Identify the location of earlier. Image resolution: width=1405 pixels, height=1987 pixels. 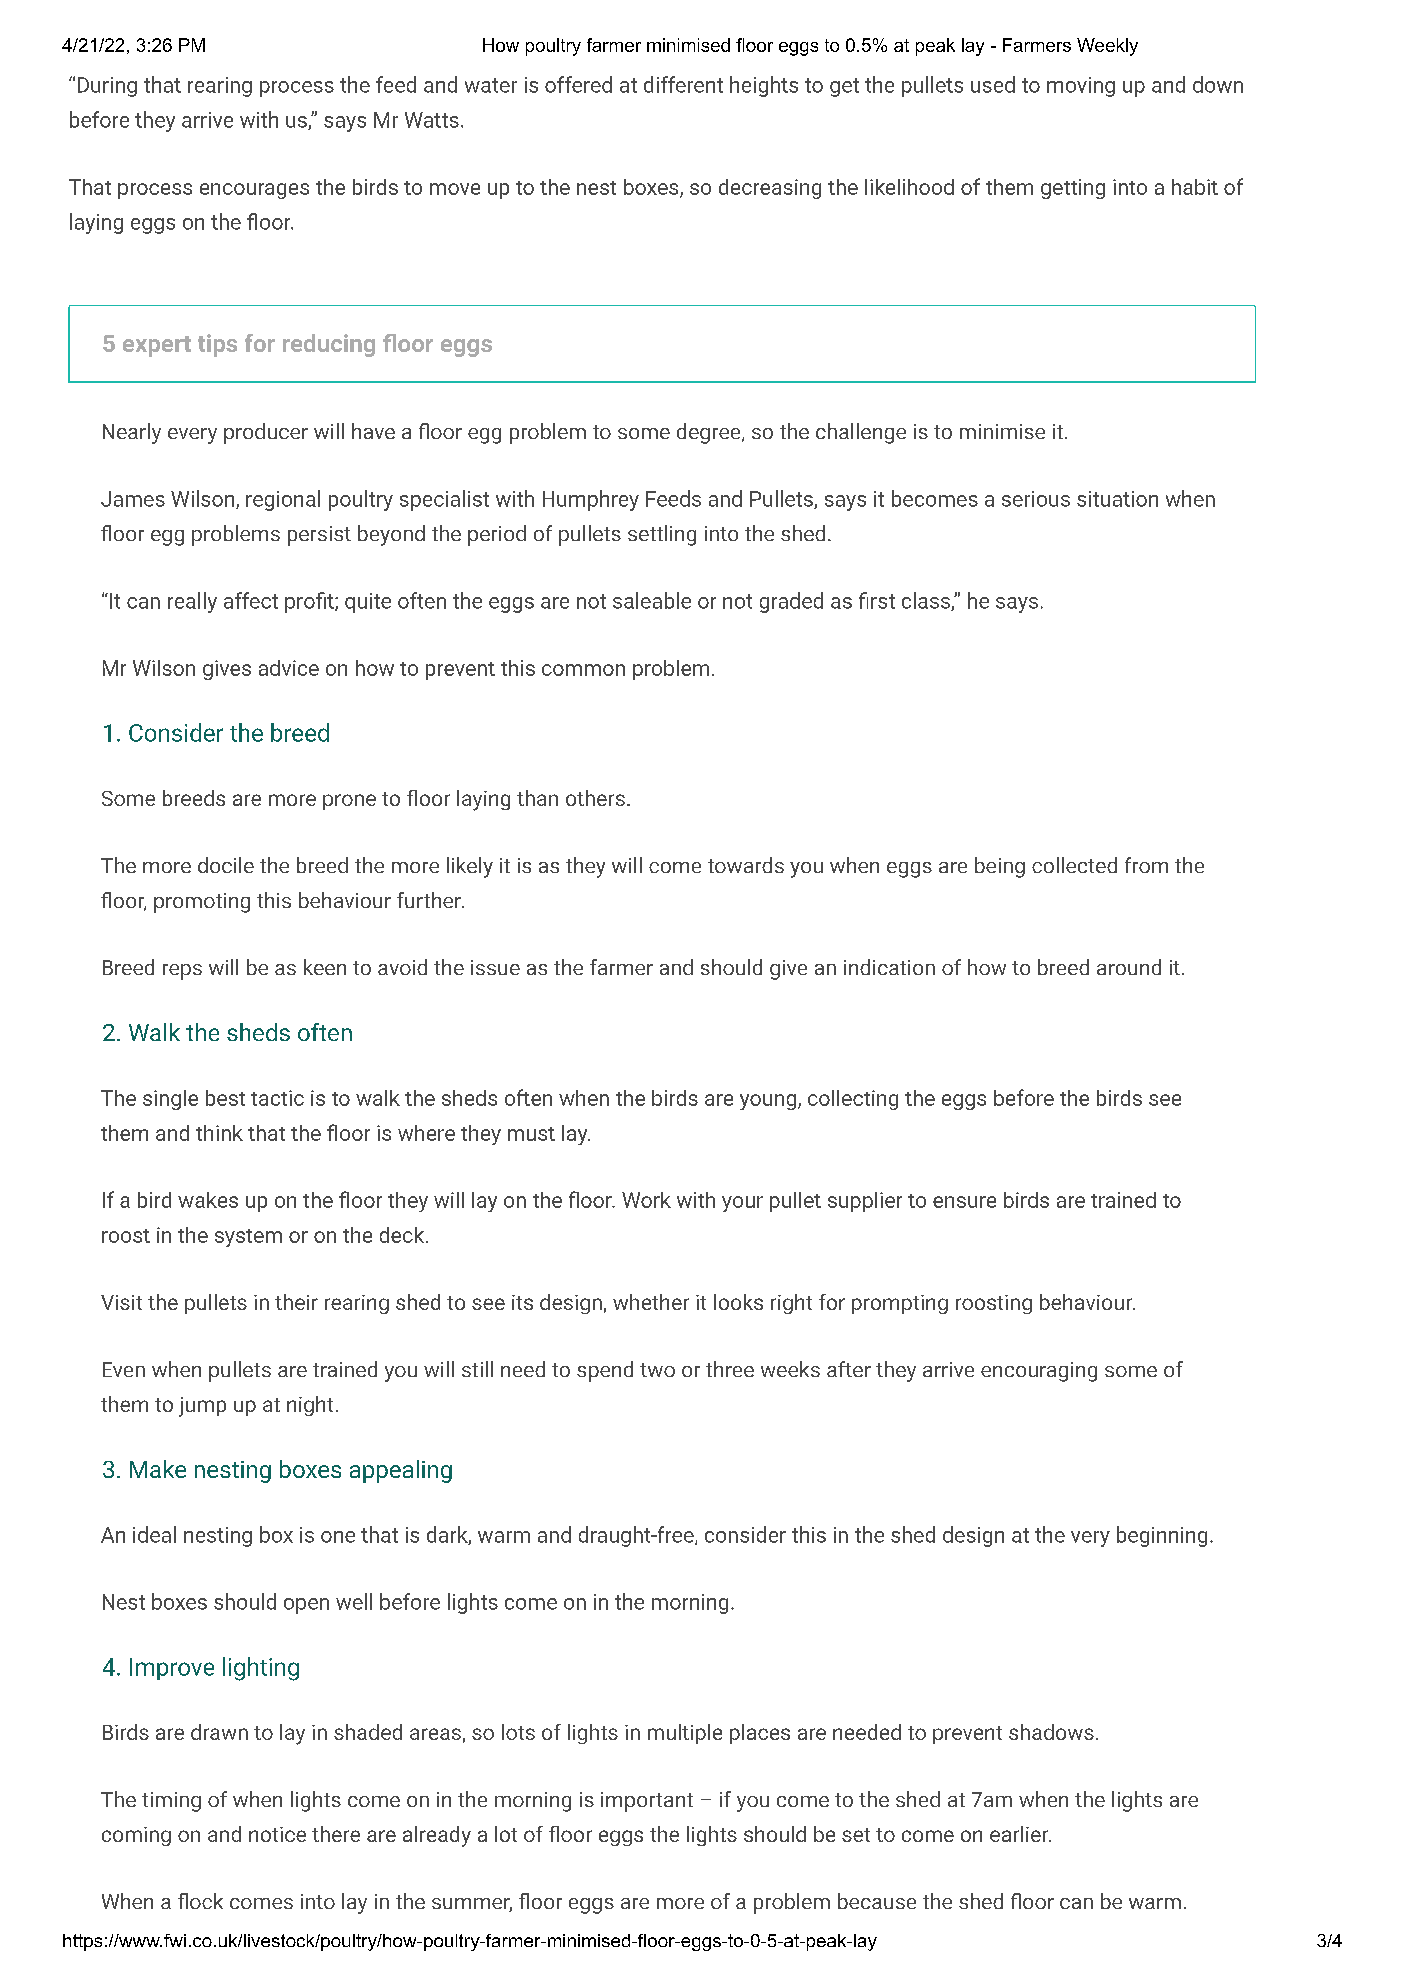
(1020, 1834).
